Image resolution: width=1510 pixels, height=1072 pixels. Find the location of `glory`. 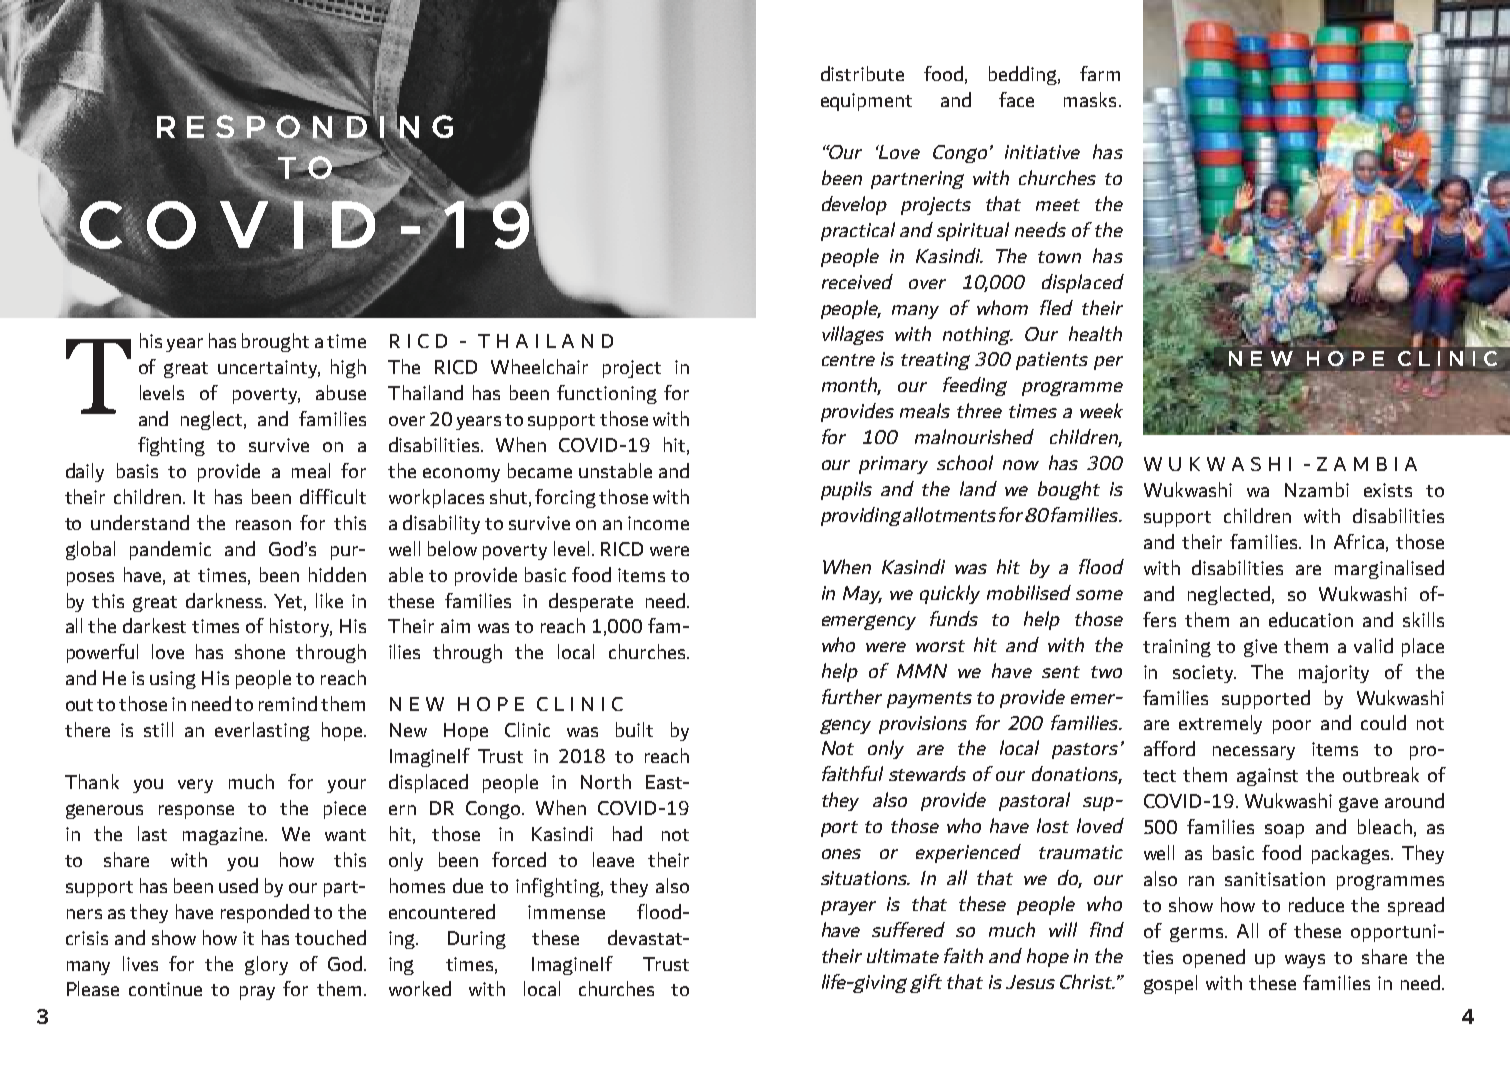

glory is located at coordinates (266, 965).
